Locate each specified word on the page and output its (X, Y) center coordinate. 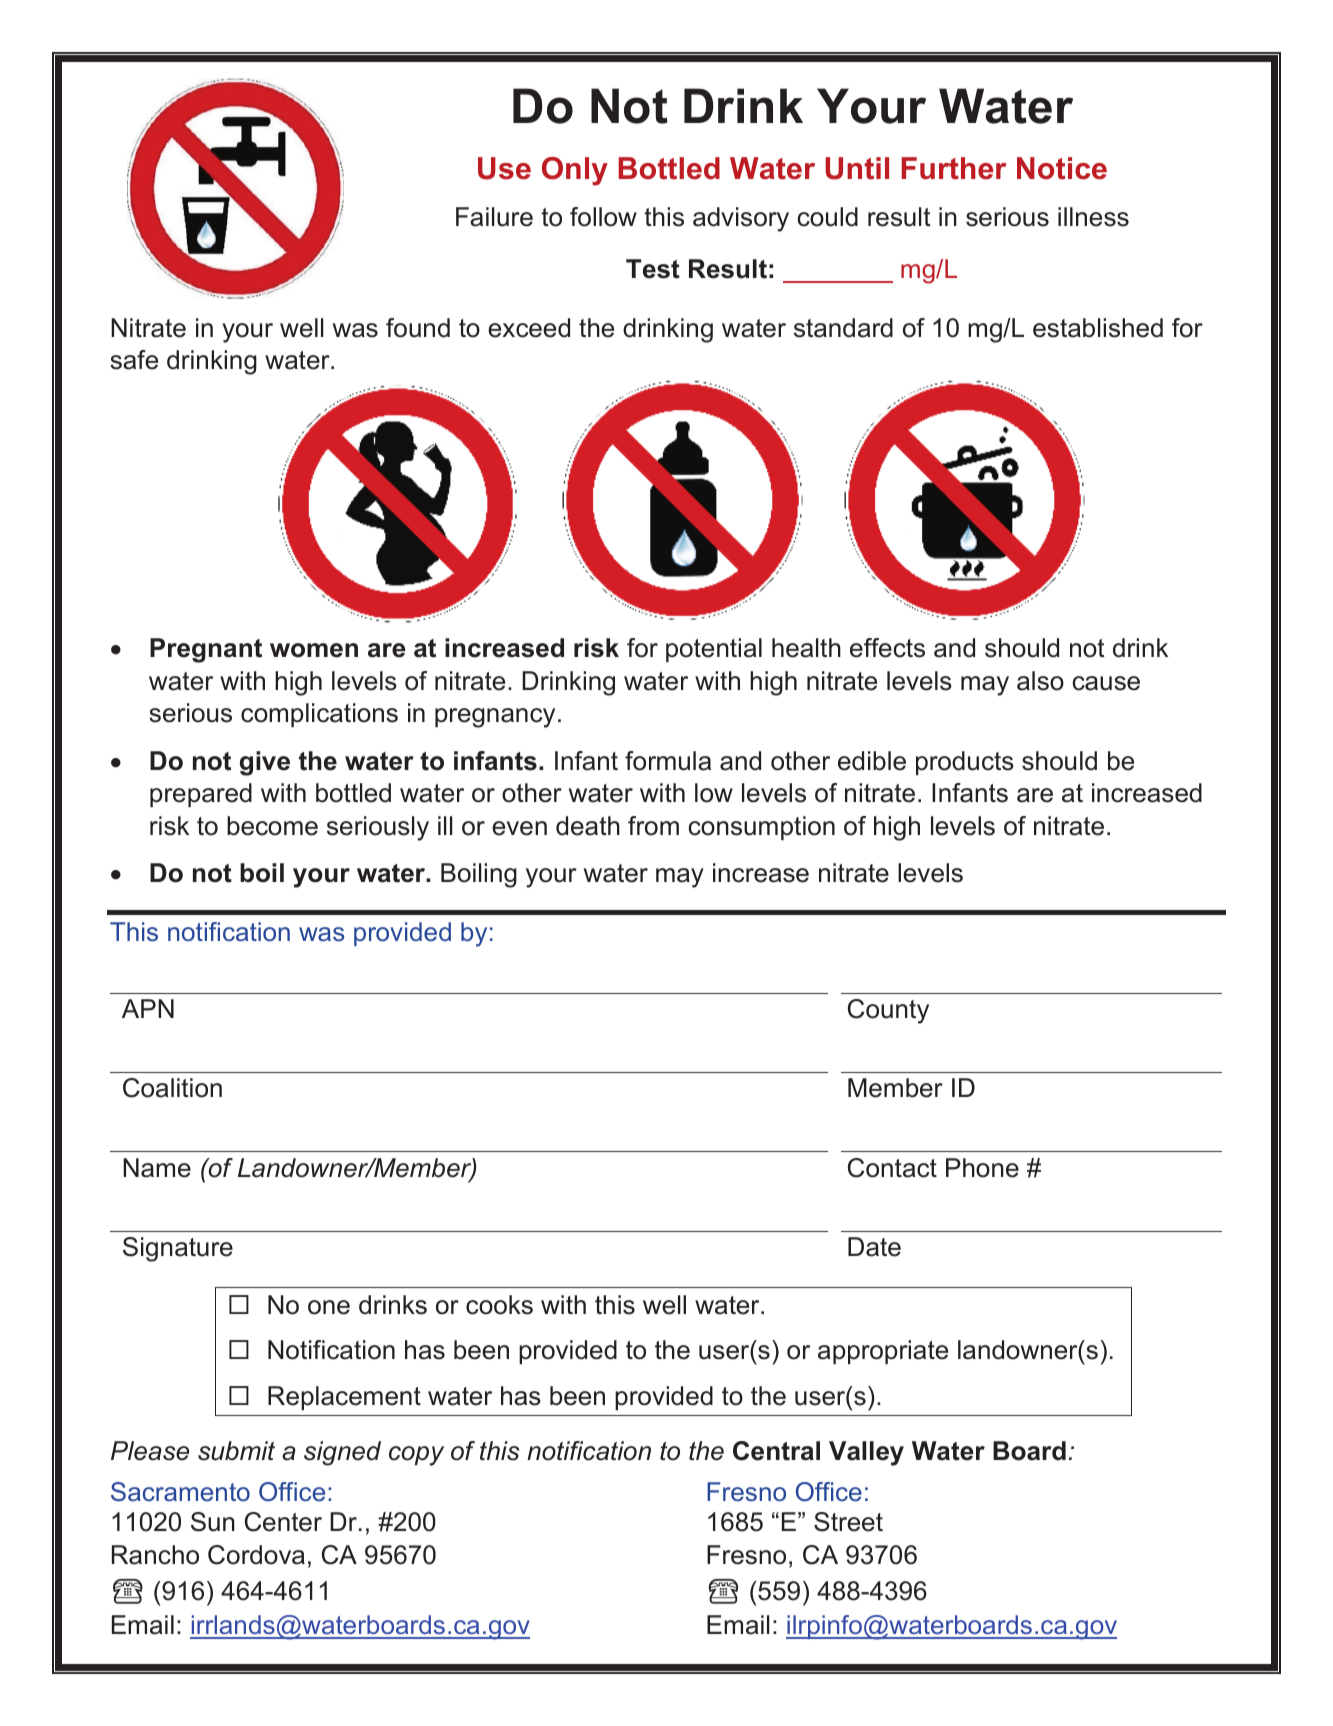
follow (603, 217)
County (888, 1011)
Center (283, 1522)
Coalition (172, 1088)
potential (714, 650)
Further (954, 168)
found (418, 328)
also (1040, 681)
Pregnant (206, 650)
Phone (982, 1168)
